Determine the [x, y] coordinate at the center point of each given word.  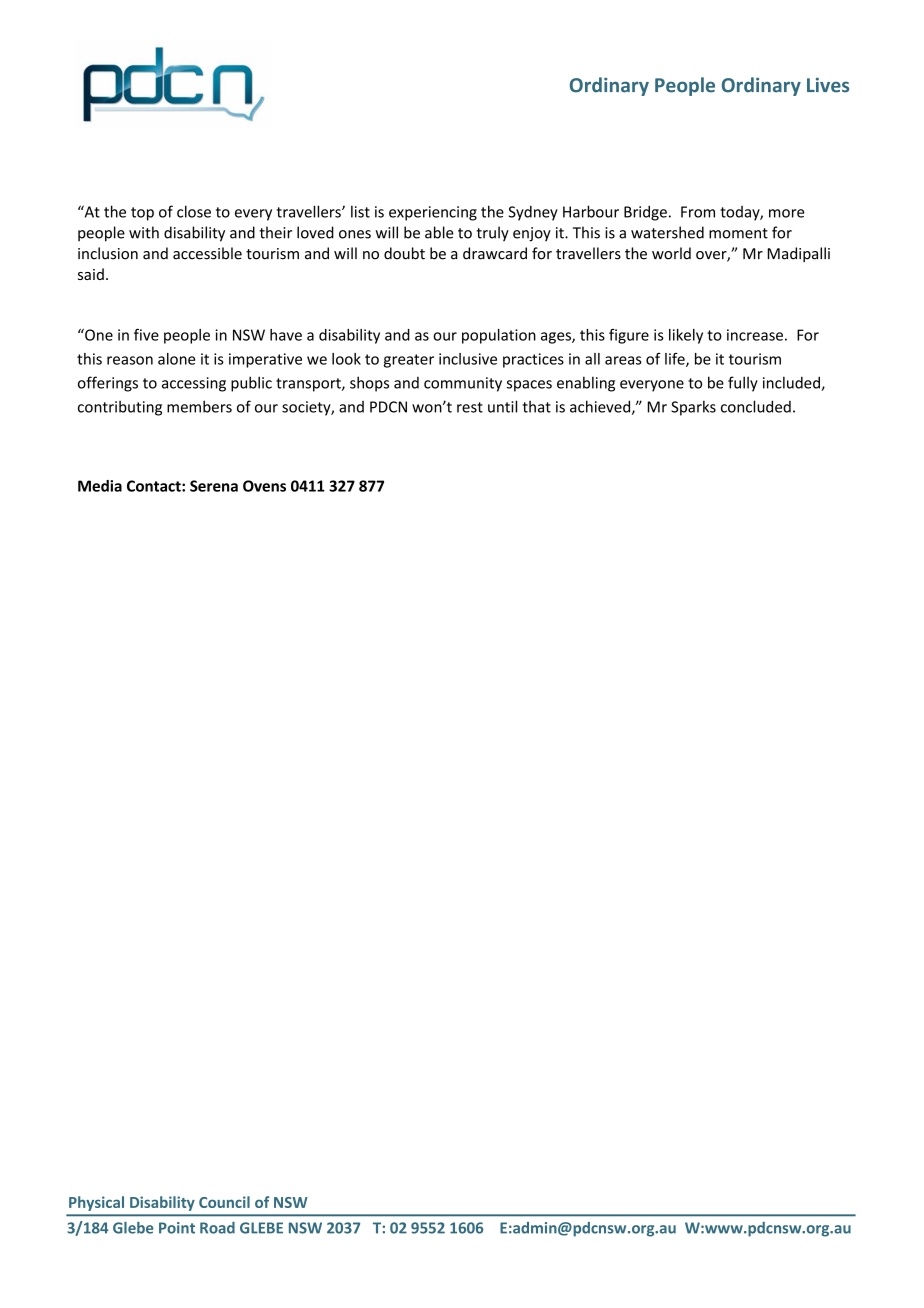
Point [177, 1228]
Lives [828, 85]
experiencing [433, 213]
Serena [214, 486]
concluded [756, 406]
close [194, 211]
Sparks [693, 408]
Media [100, 486]
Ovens [264, 486]
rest [470, 407]
